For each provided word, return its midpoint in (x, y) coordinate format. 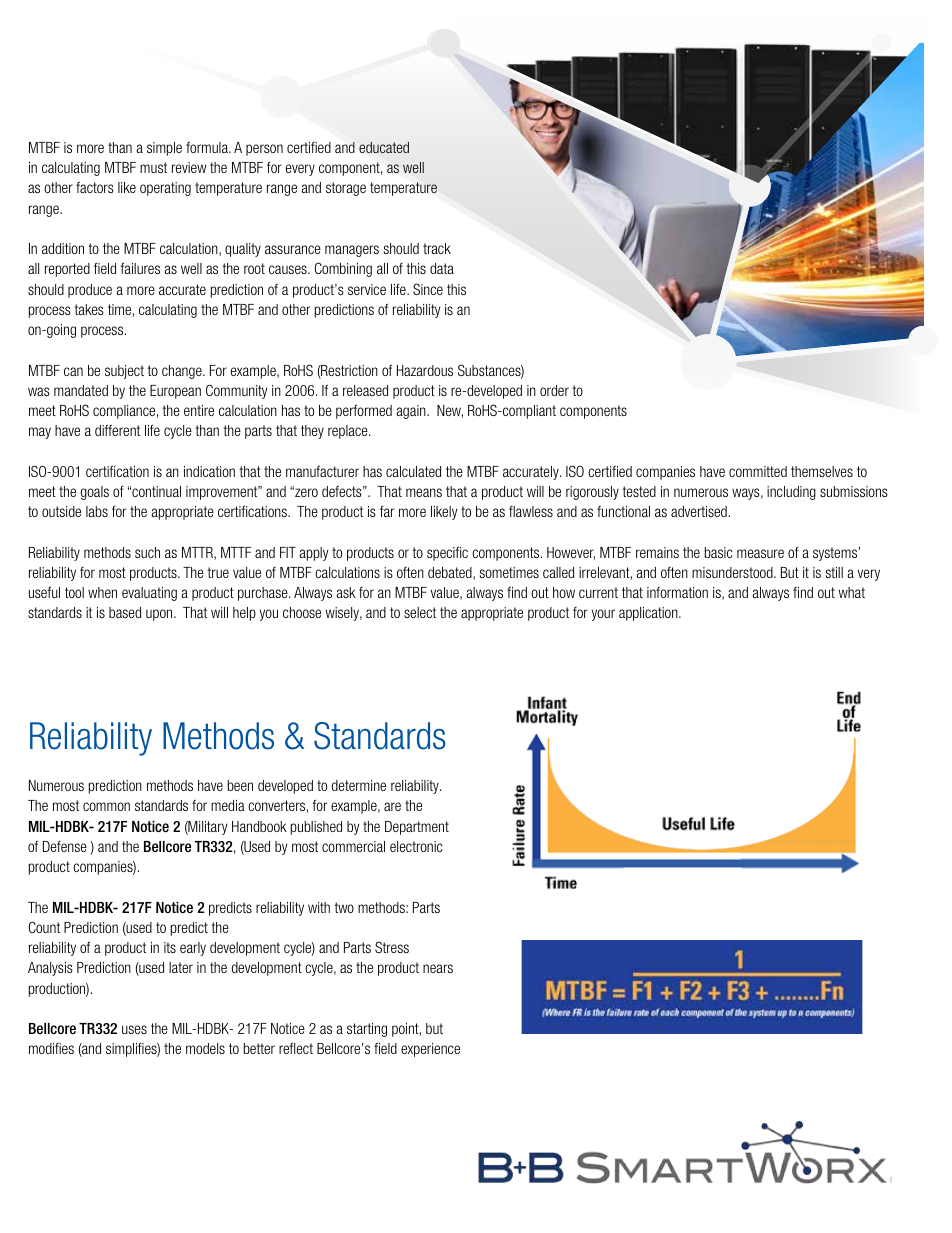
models (205, 1048)
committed (758, 471)
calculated (413, 471)
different (117, 430)
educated (384, 147)
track (437, 248)
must (153, 167)
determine (359, 785)
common (106, 806)
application (649, 614)
